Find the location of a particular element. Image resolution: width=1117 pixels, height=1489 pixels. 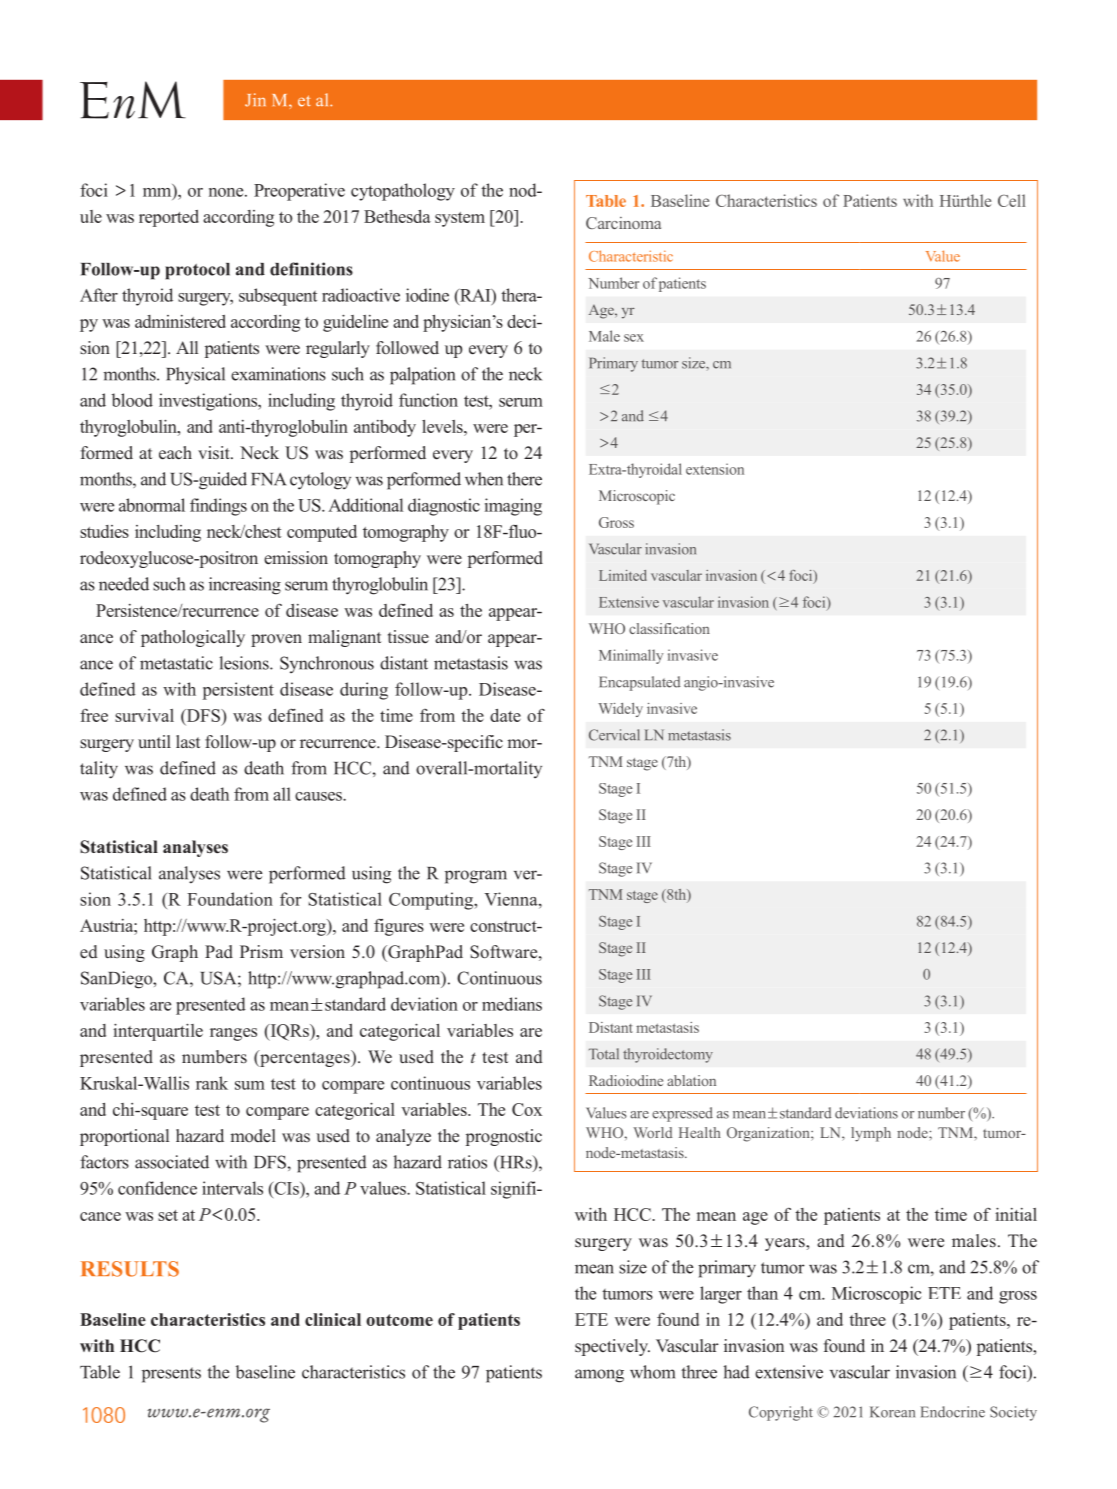

rank is located at coordinates (212, 1083).
